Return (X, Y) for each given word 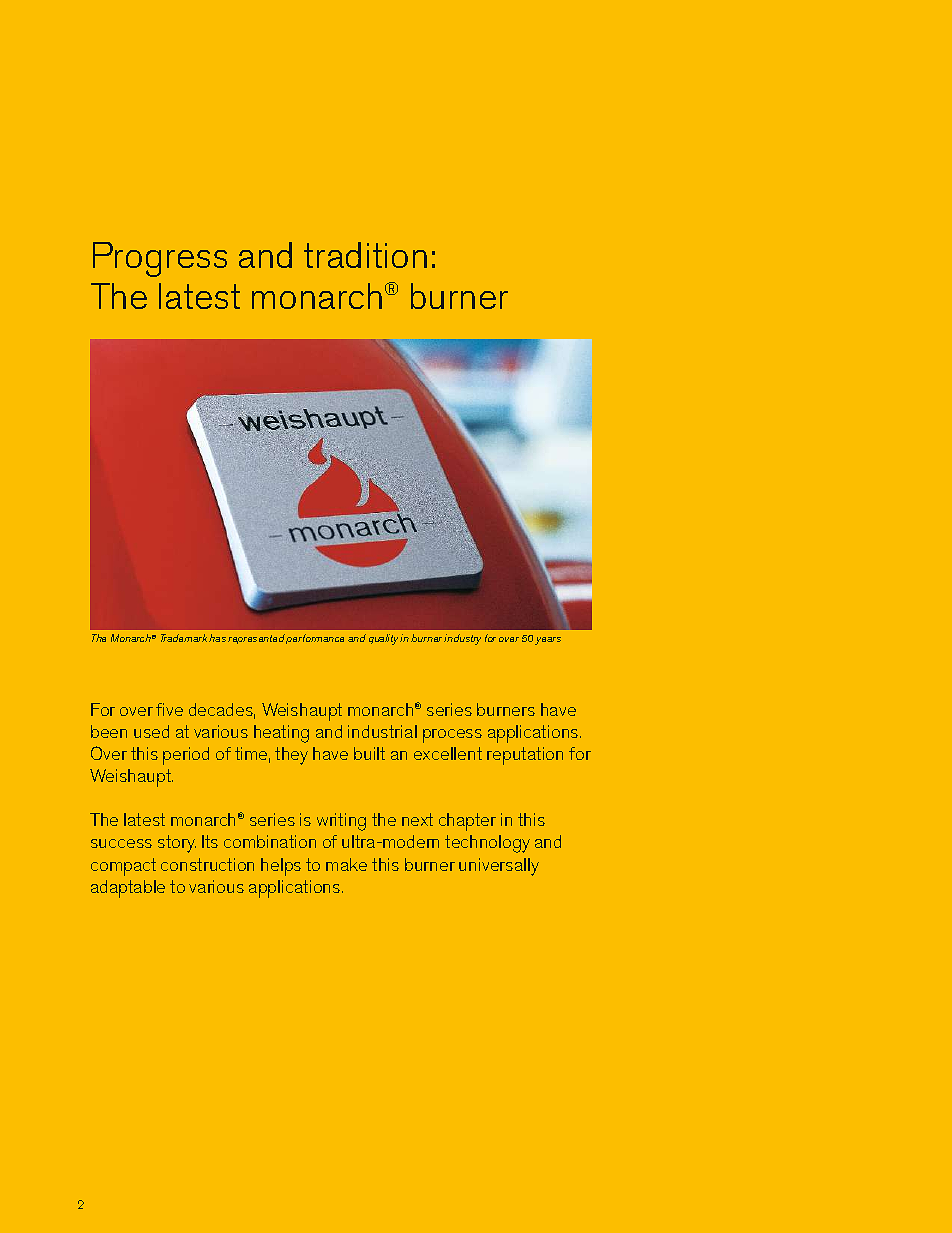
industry (462, 639)
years (548, 641)
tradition (365, 255)
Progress (160, 259)
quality (385, 639)
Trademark (185, 638)
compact (123, 867)
